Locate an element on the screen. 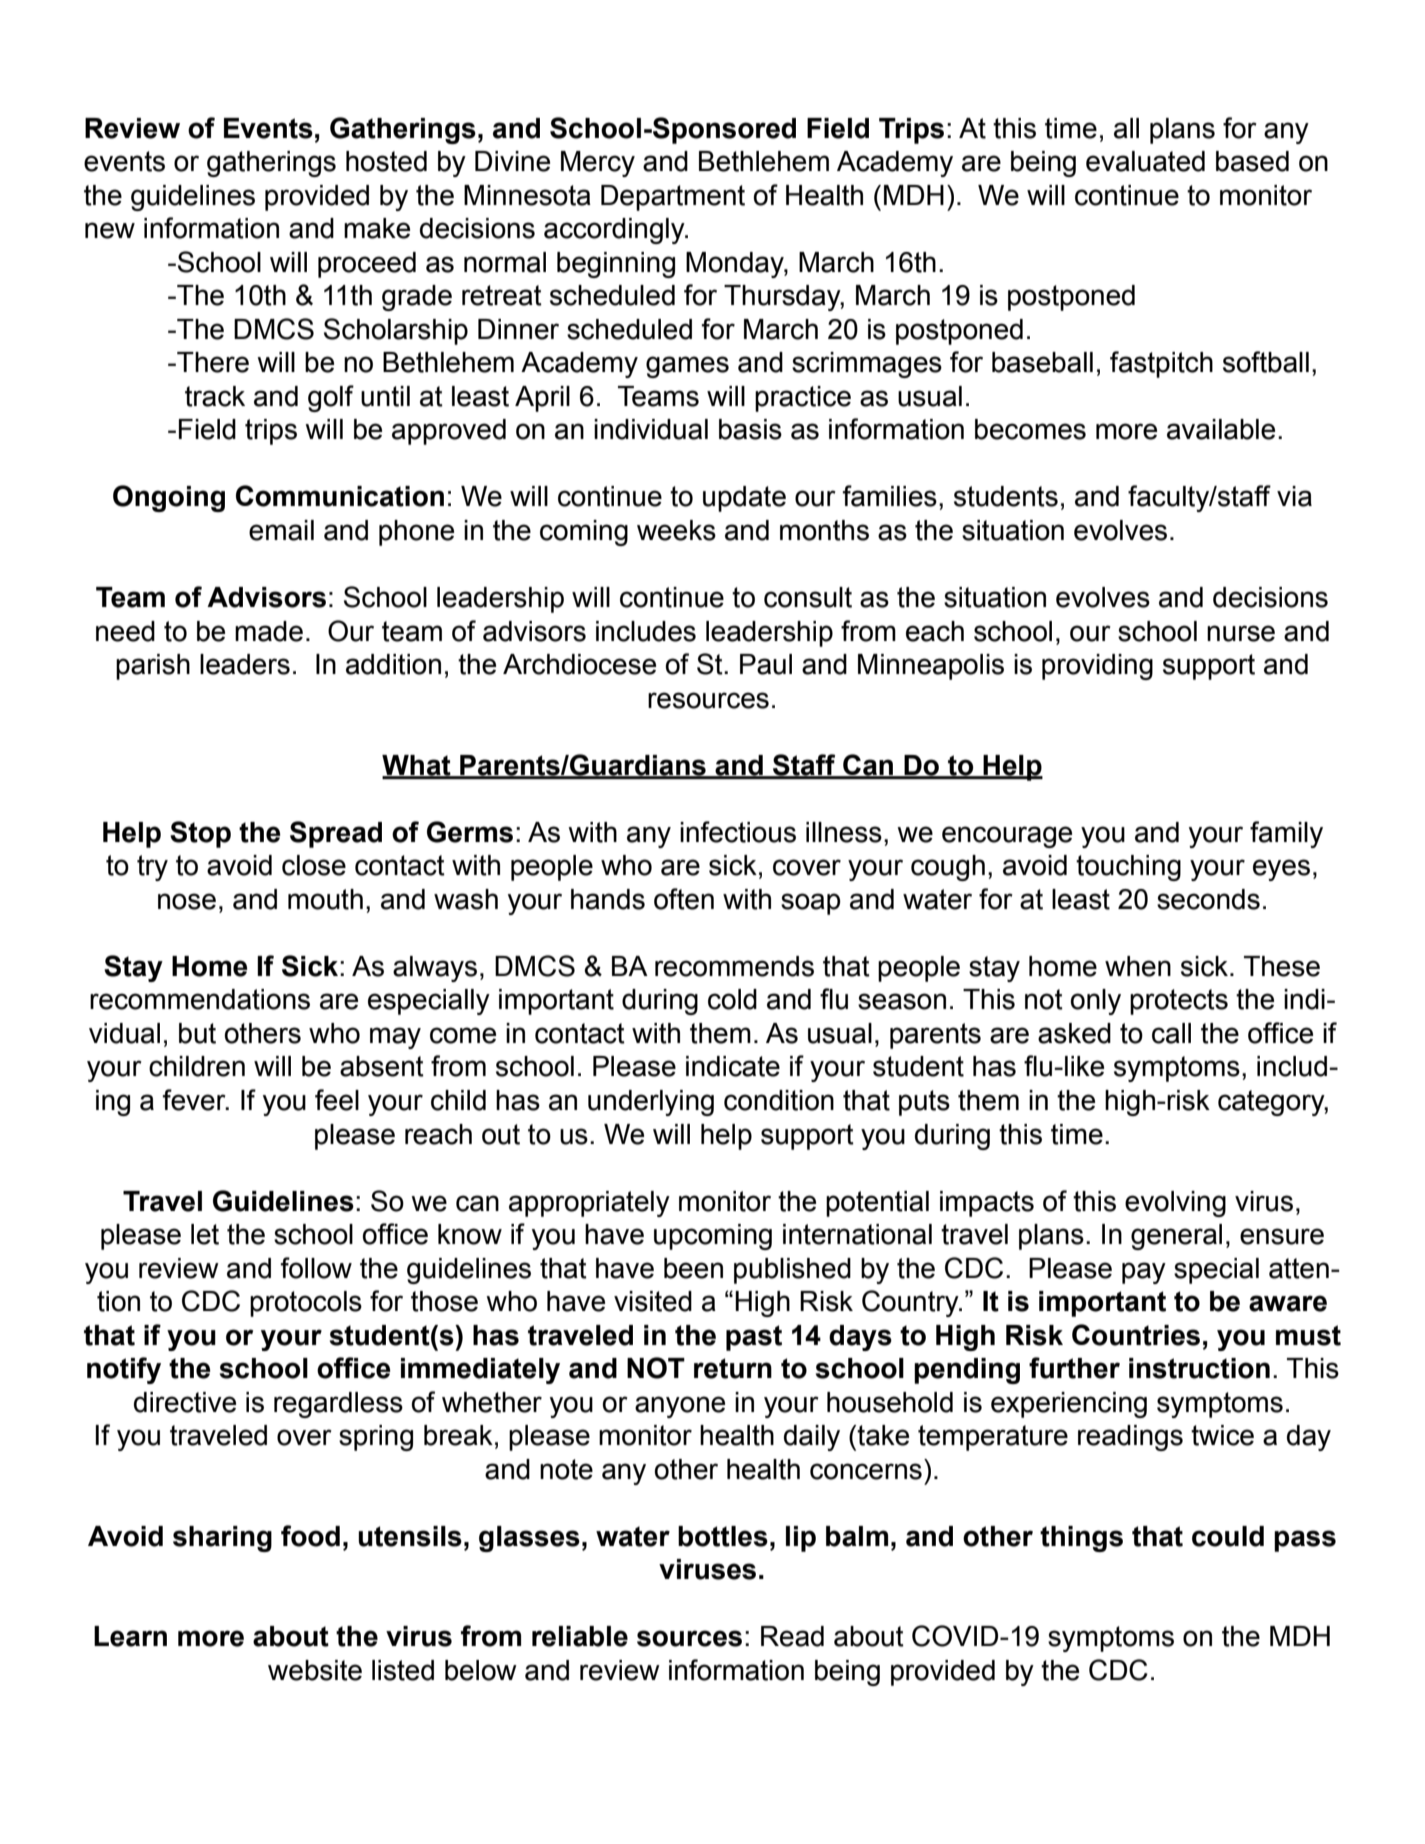 This screenshot has height=1844, width=1425. make is located at coordinates (377, 228).
